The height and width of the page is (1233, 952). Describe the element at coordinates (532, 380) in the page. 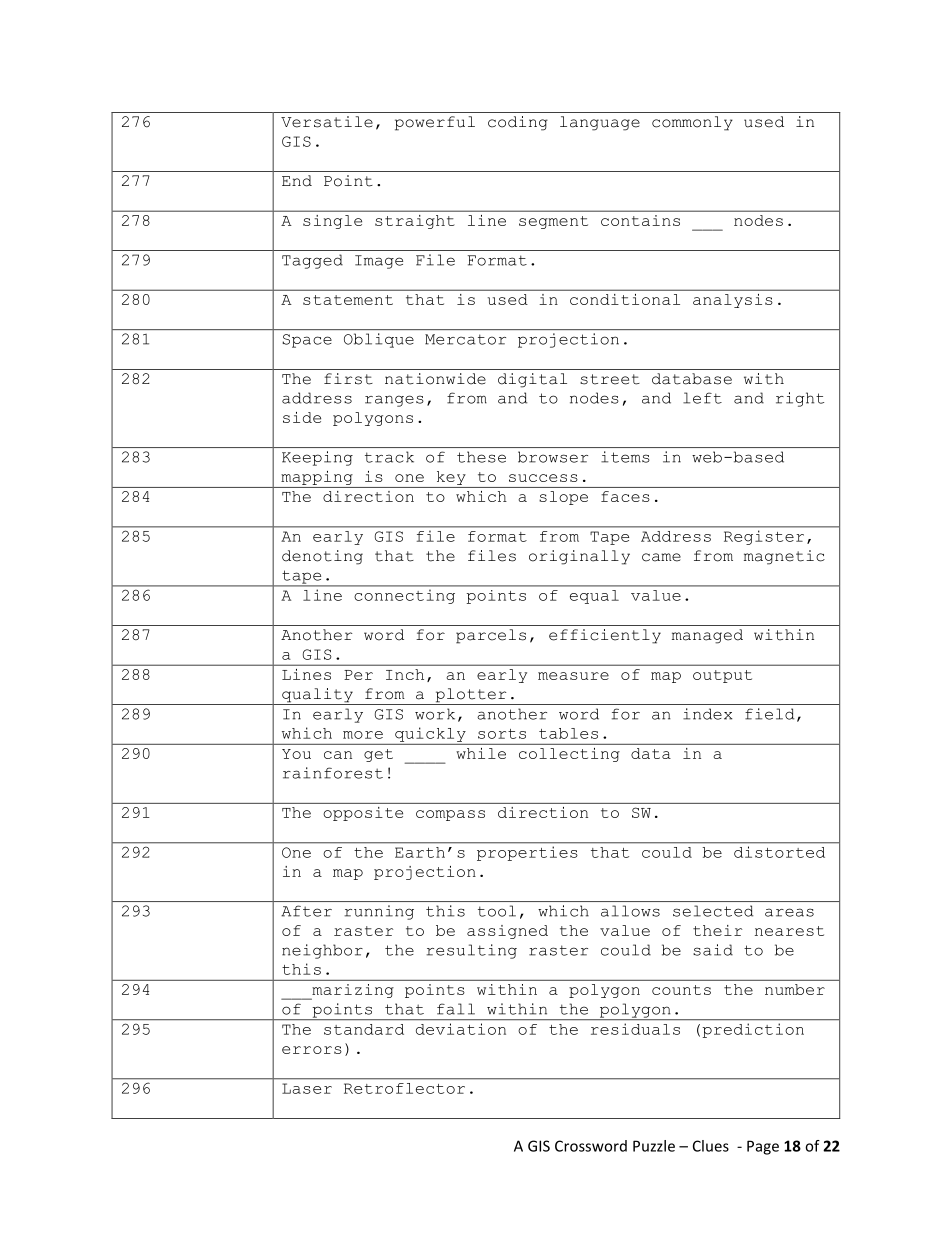

I see `digital` at that location.
